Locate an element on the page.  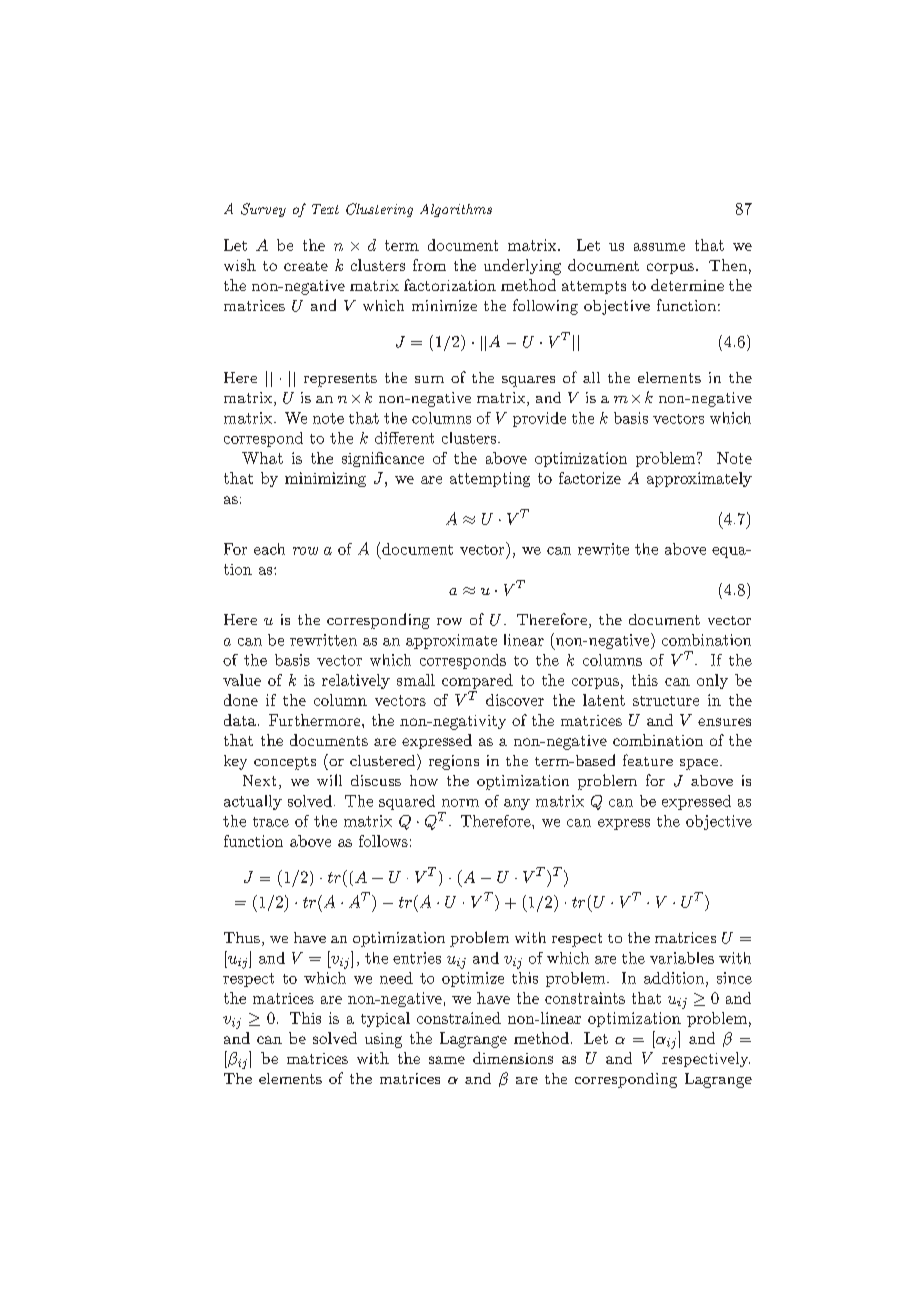
since is located at coordinates (734, 978).
